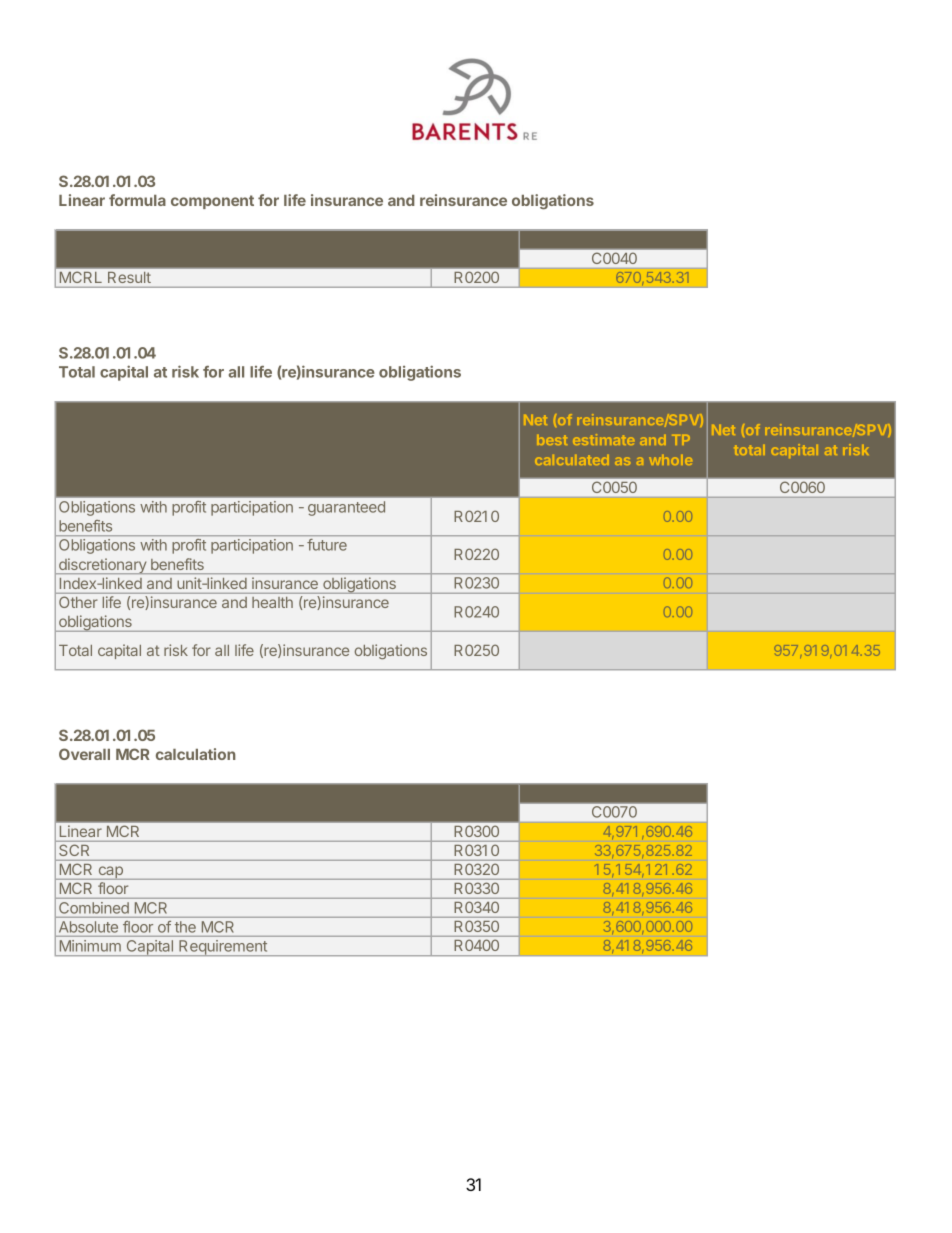 Image resolution: width=952 pixels, height=1233 pixels. What do you see at coordinates (272, 602) in the screenshot?
I see `health` at bounding box center [272, 602].
